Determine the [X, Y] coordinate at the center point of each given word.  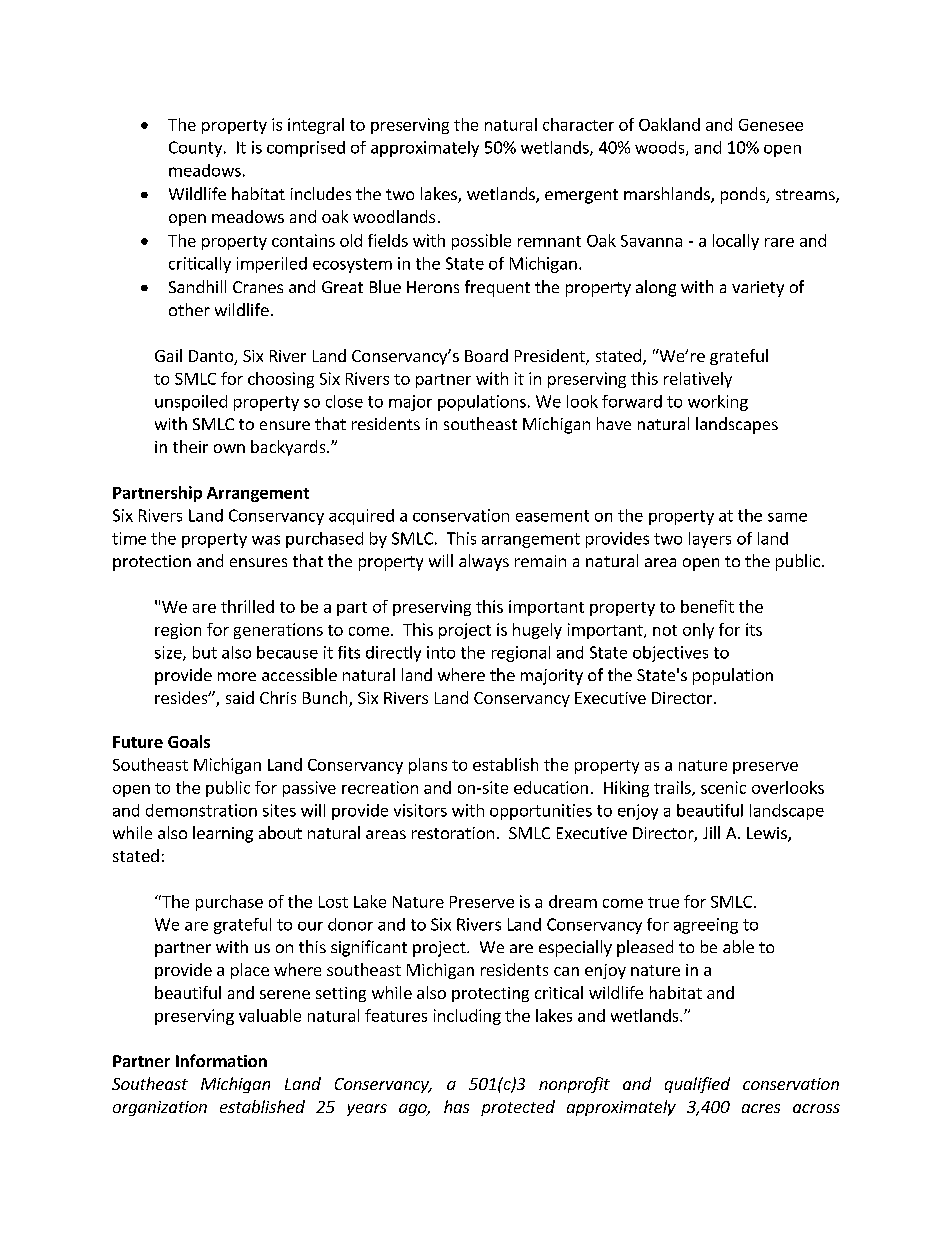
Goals [189, 741]
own [229, 448]
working [718, 403]
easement [552, 516]
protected [518, 1108]
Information [221, 1060]
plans [428, 766]
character [578, 124]
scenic [723, 787]
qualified [697, 1085]
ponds [744, 195]
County [197, 149]
